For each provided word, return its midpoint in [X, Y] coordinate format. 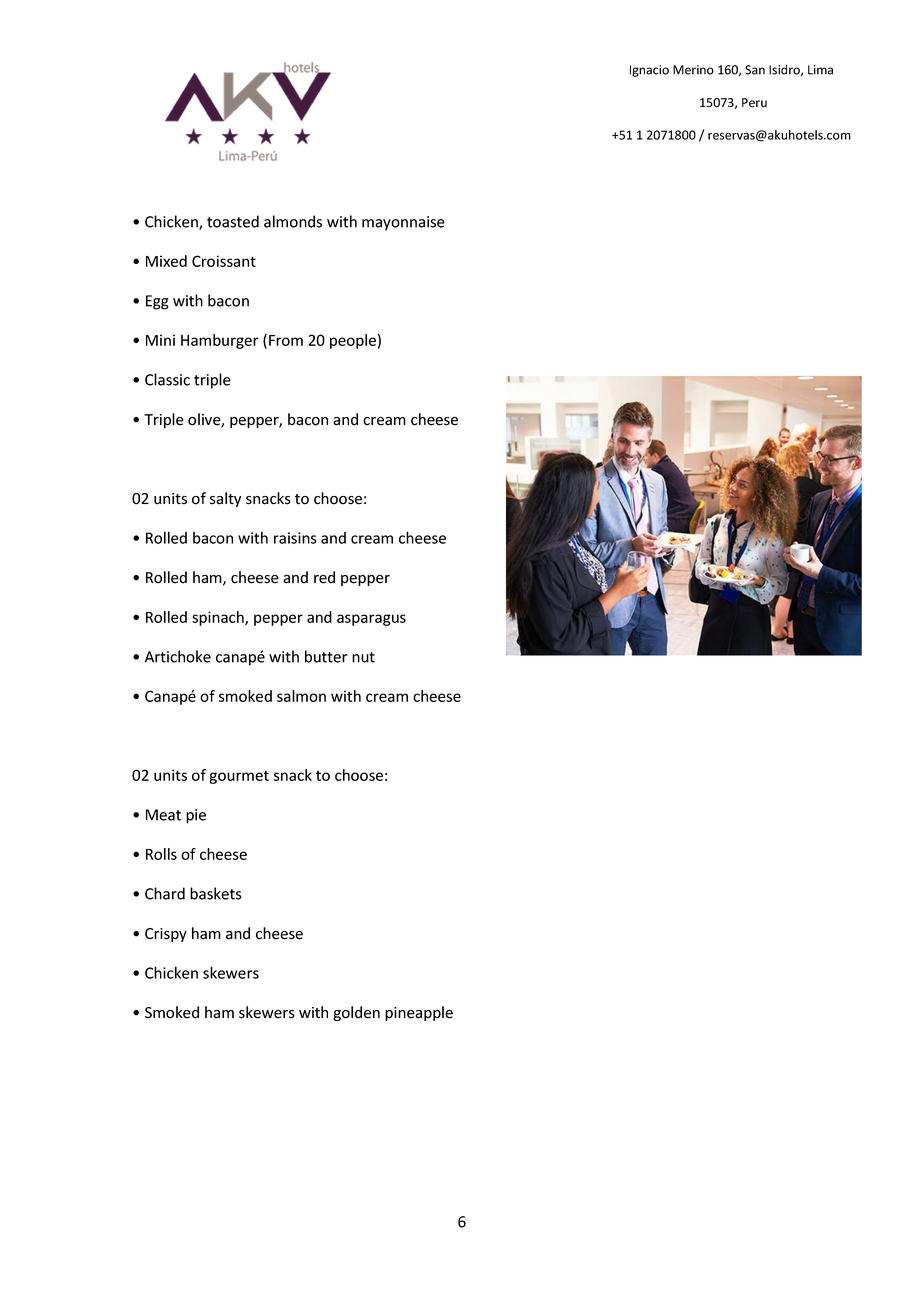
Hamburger [220, 341]
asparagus [371, 620]
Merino [693, 70]
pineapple [419, 1013]
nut [363, 657]
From [286, 340]
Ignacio [649, 71]
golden [356, 1013]
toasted [233, 221]
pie [196, 816]
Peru [754, 103]
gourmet [239, 777]
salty [225, 499]
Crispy [166, 935]
